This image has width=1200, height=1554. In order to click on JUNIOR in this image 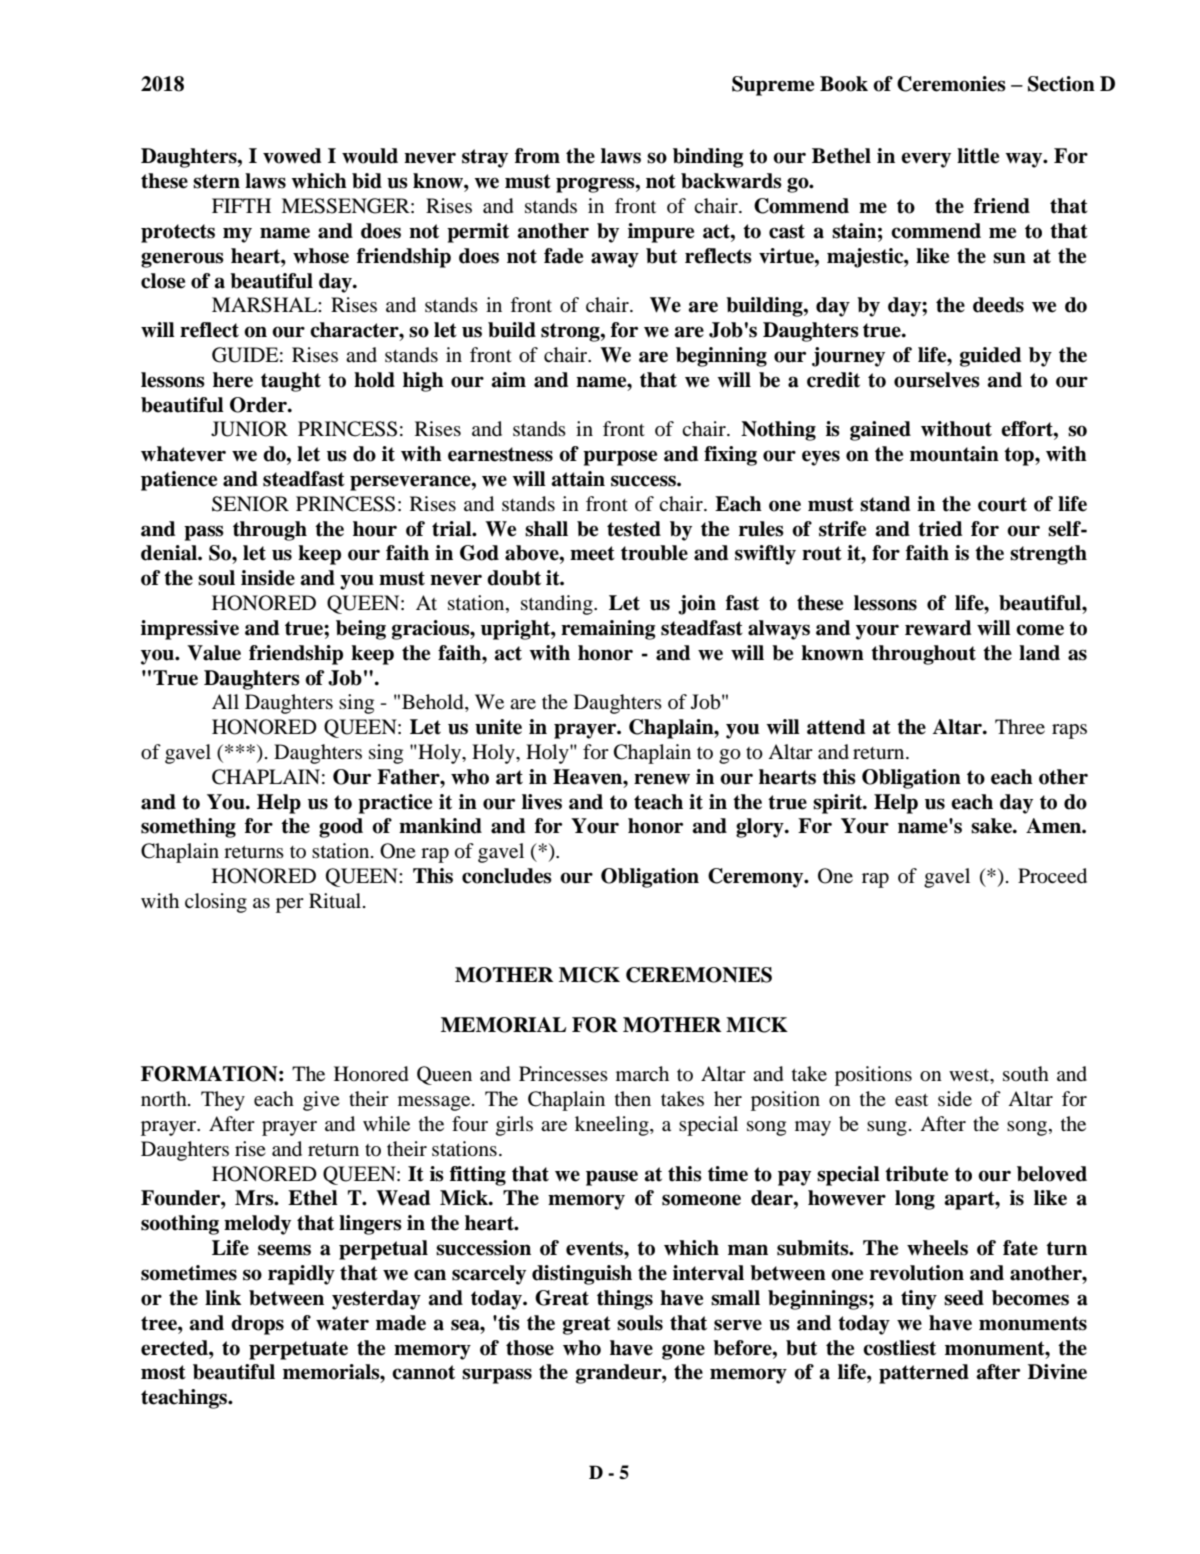, I will do `click(249, 429)`.
